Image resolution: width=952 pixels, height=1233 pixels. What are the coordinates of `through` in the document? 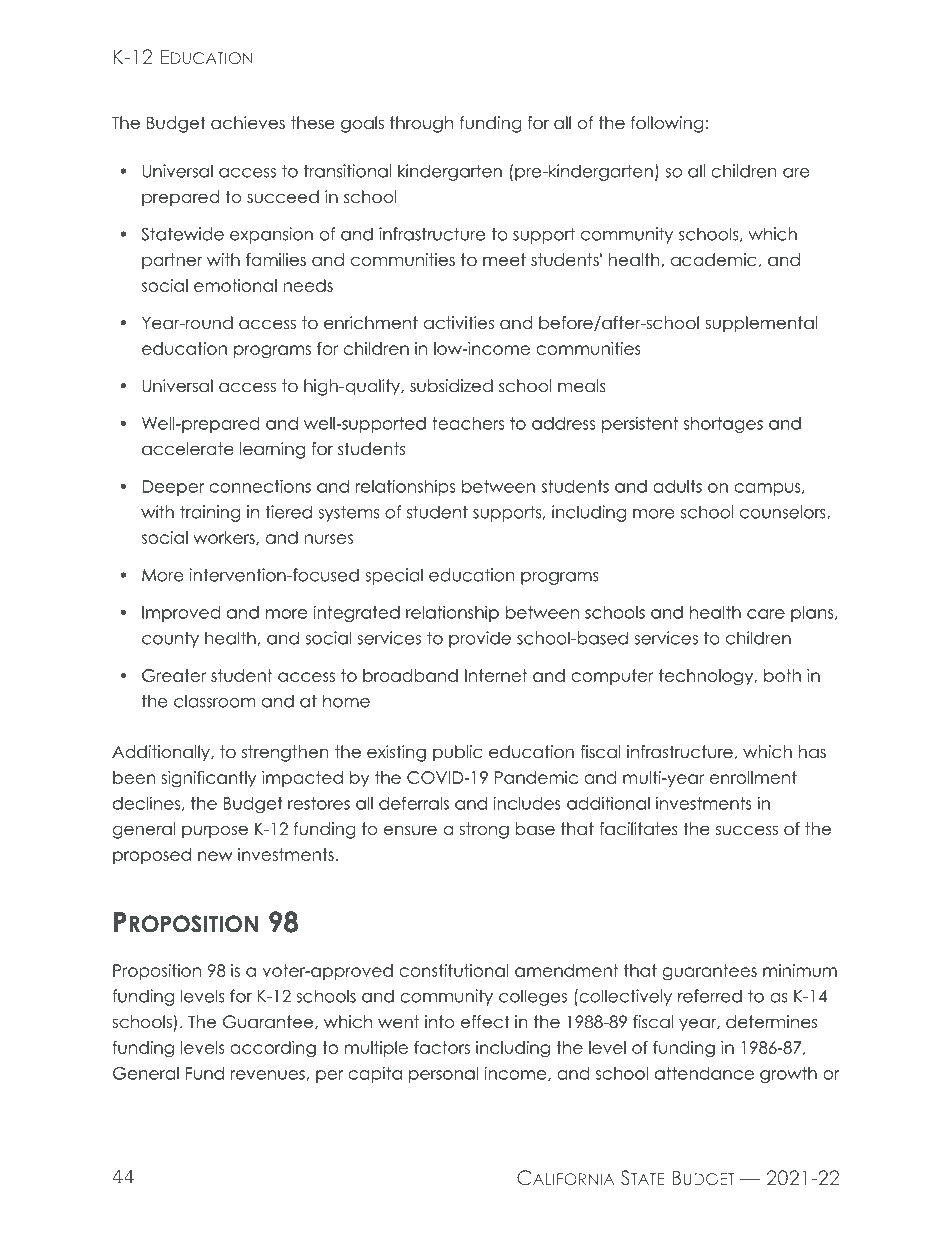 It's located at (421, 124).
